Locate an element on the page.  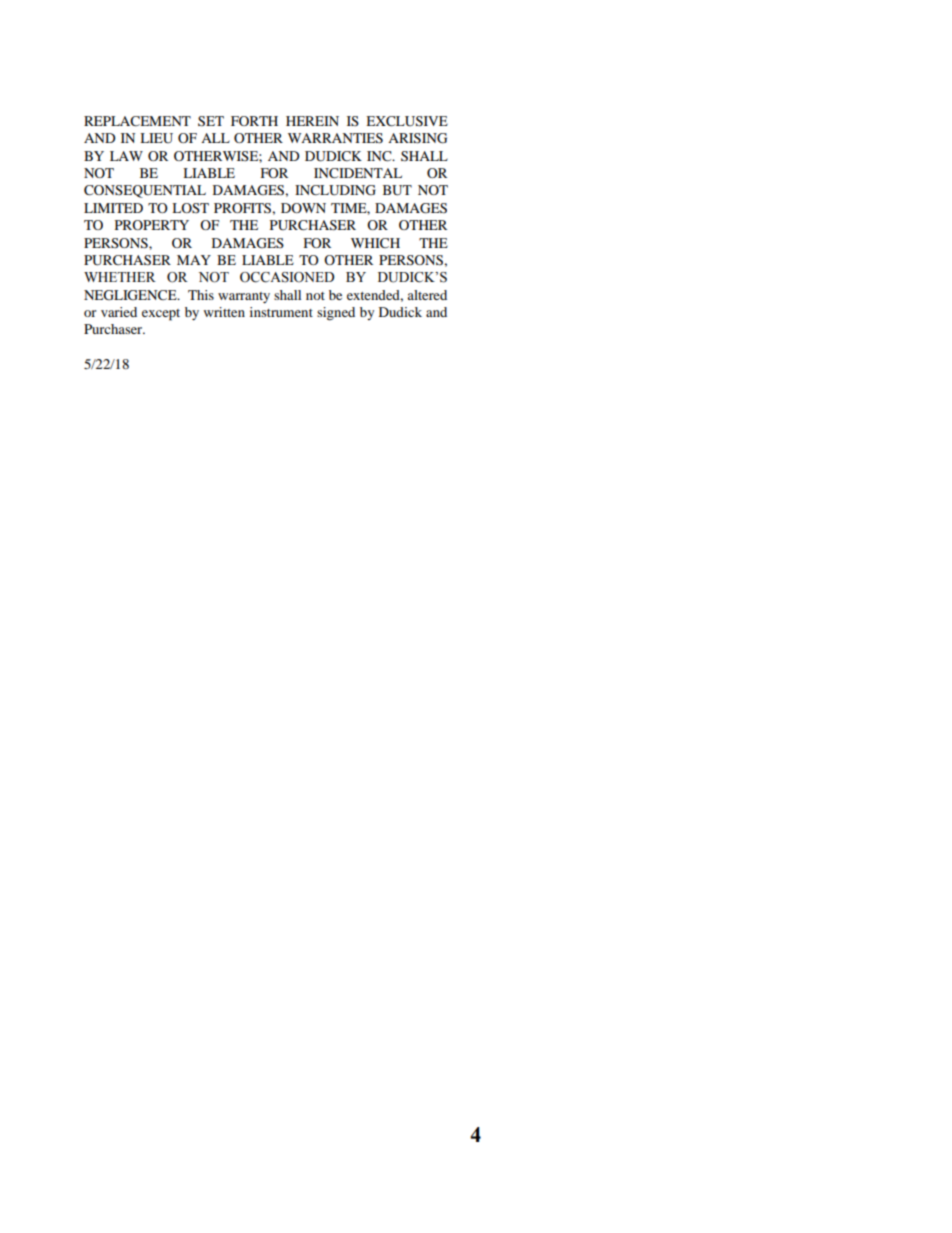
INCIDENTAL is located at coordinates (358, 173).
